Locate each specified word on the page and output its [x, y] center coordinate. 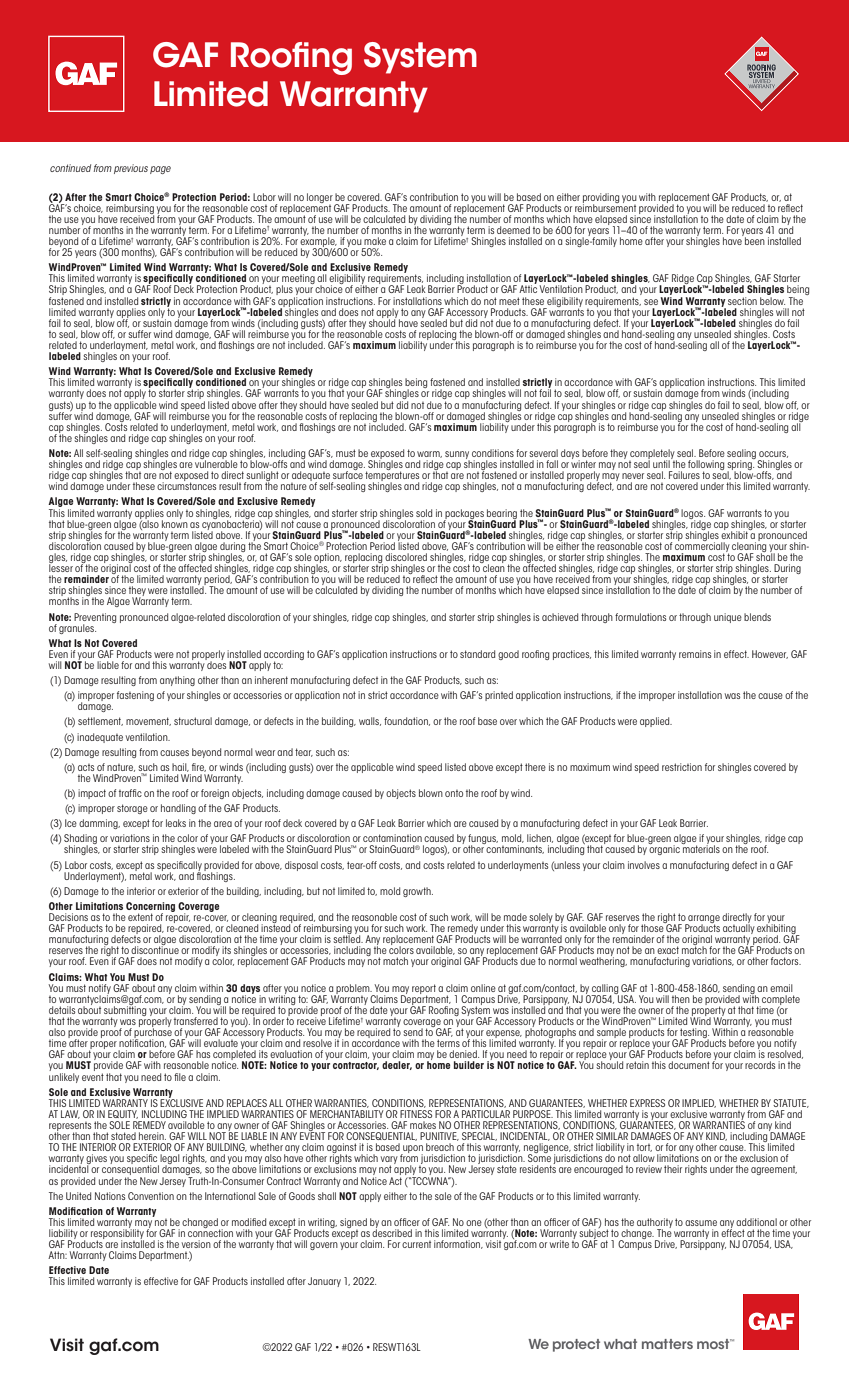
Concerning [150, 908]
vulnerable [216, 463]
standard [477, 654]
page [160, 170]
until [662, 463]
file [180, 1077]
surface [348, 474]
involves [644, 865]
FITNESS [416, 1114]
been [754, 240]
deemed [513, 230]
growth [418, 892]
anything [177, 681]
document [689, 1065]
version [196, 1244]
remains [695, 654]
